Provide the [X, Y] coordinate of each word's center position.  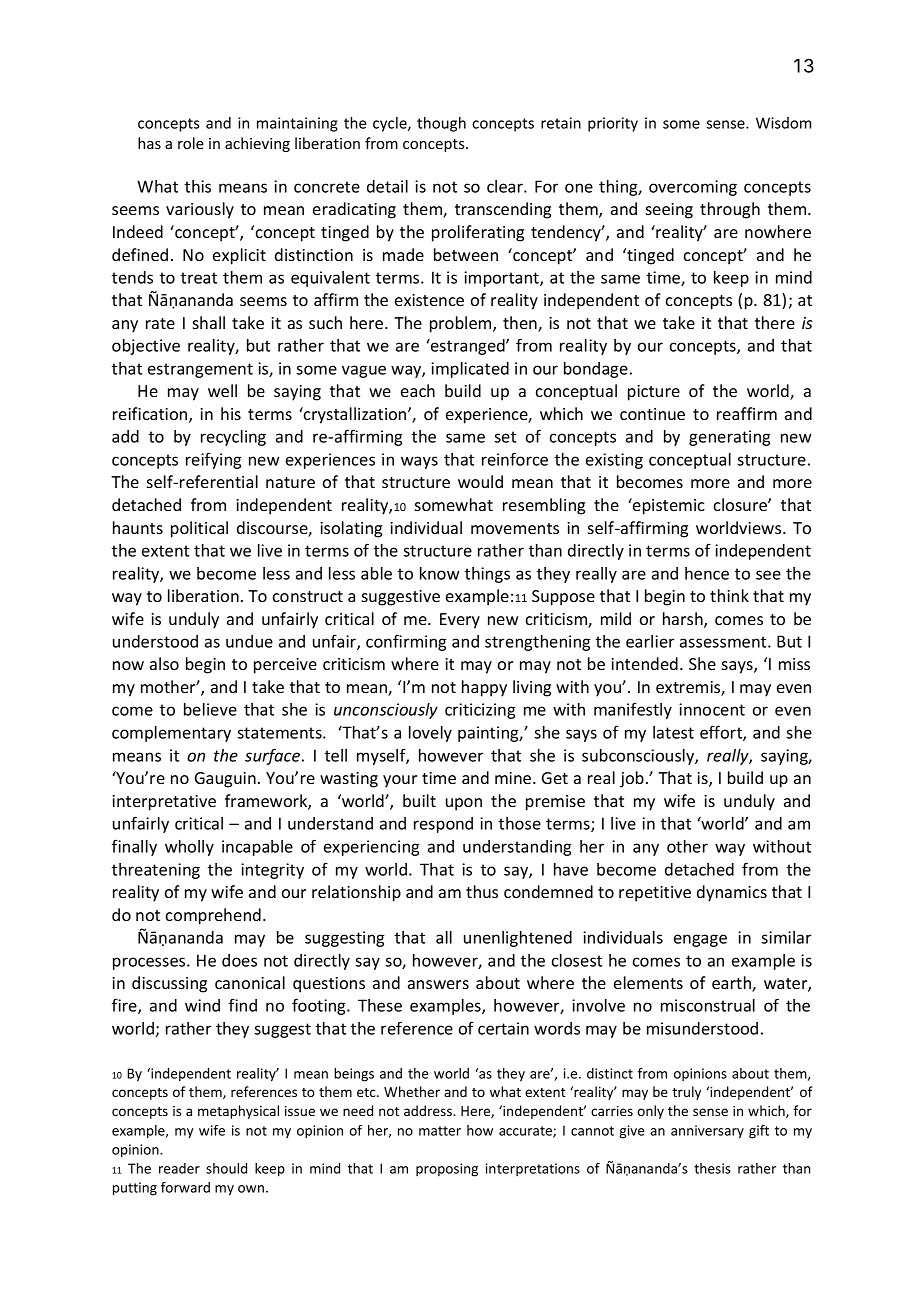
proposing [447, 1170]
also [164, 663]
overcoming [693, 188]
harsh [684, 620]
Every [460, 621]
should [226, 1168]
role [191, 143]
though [441, 124]
